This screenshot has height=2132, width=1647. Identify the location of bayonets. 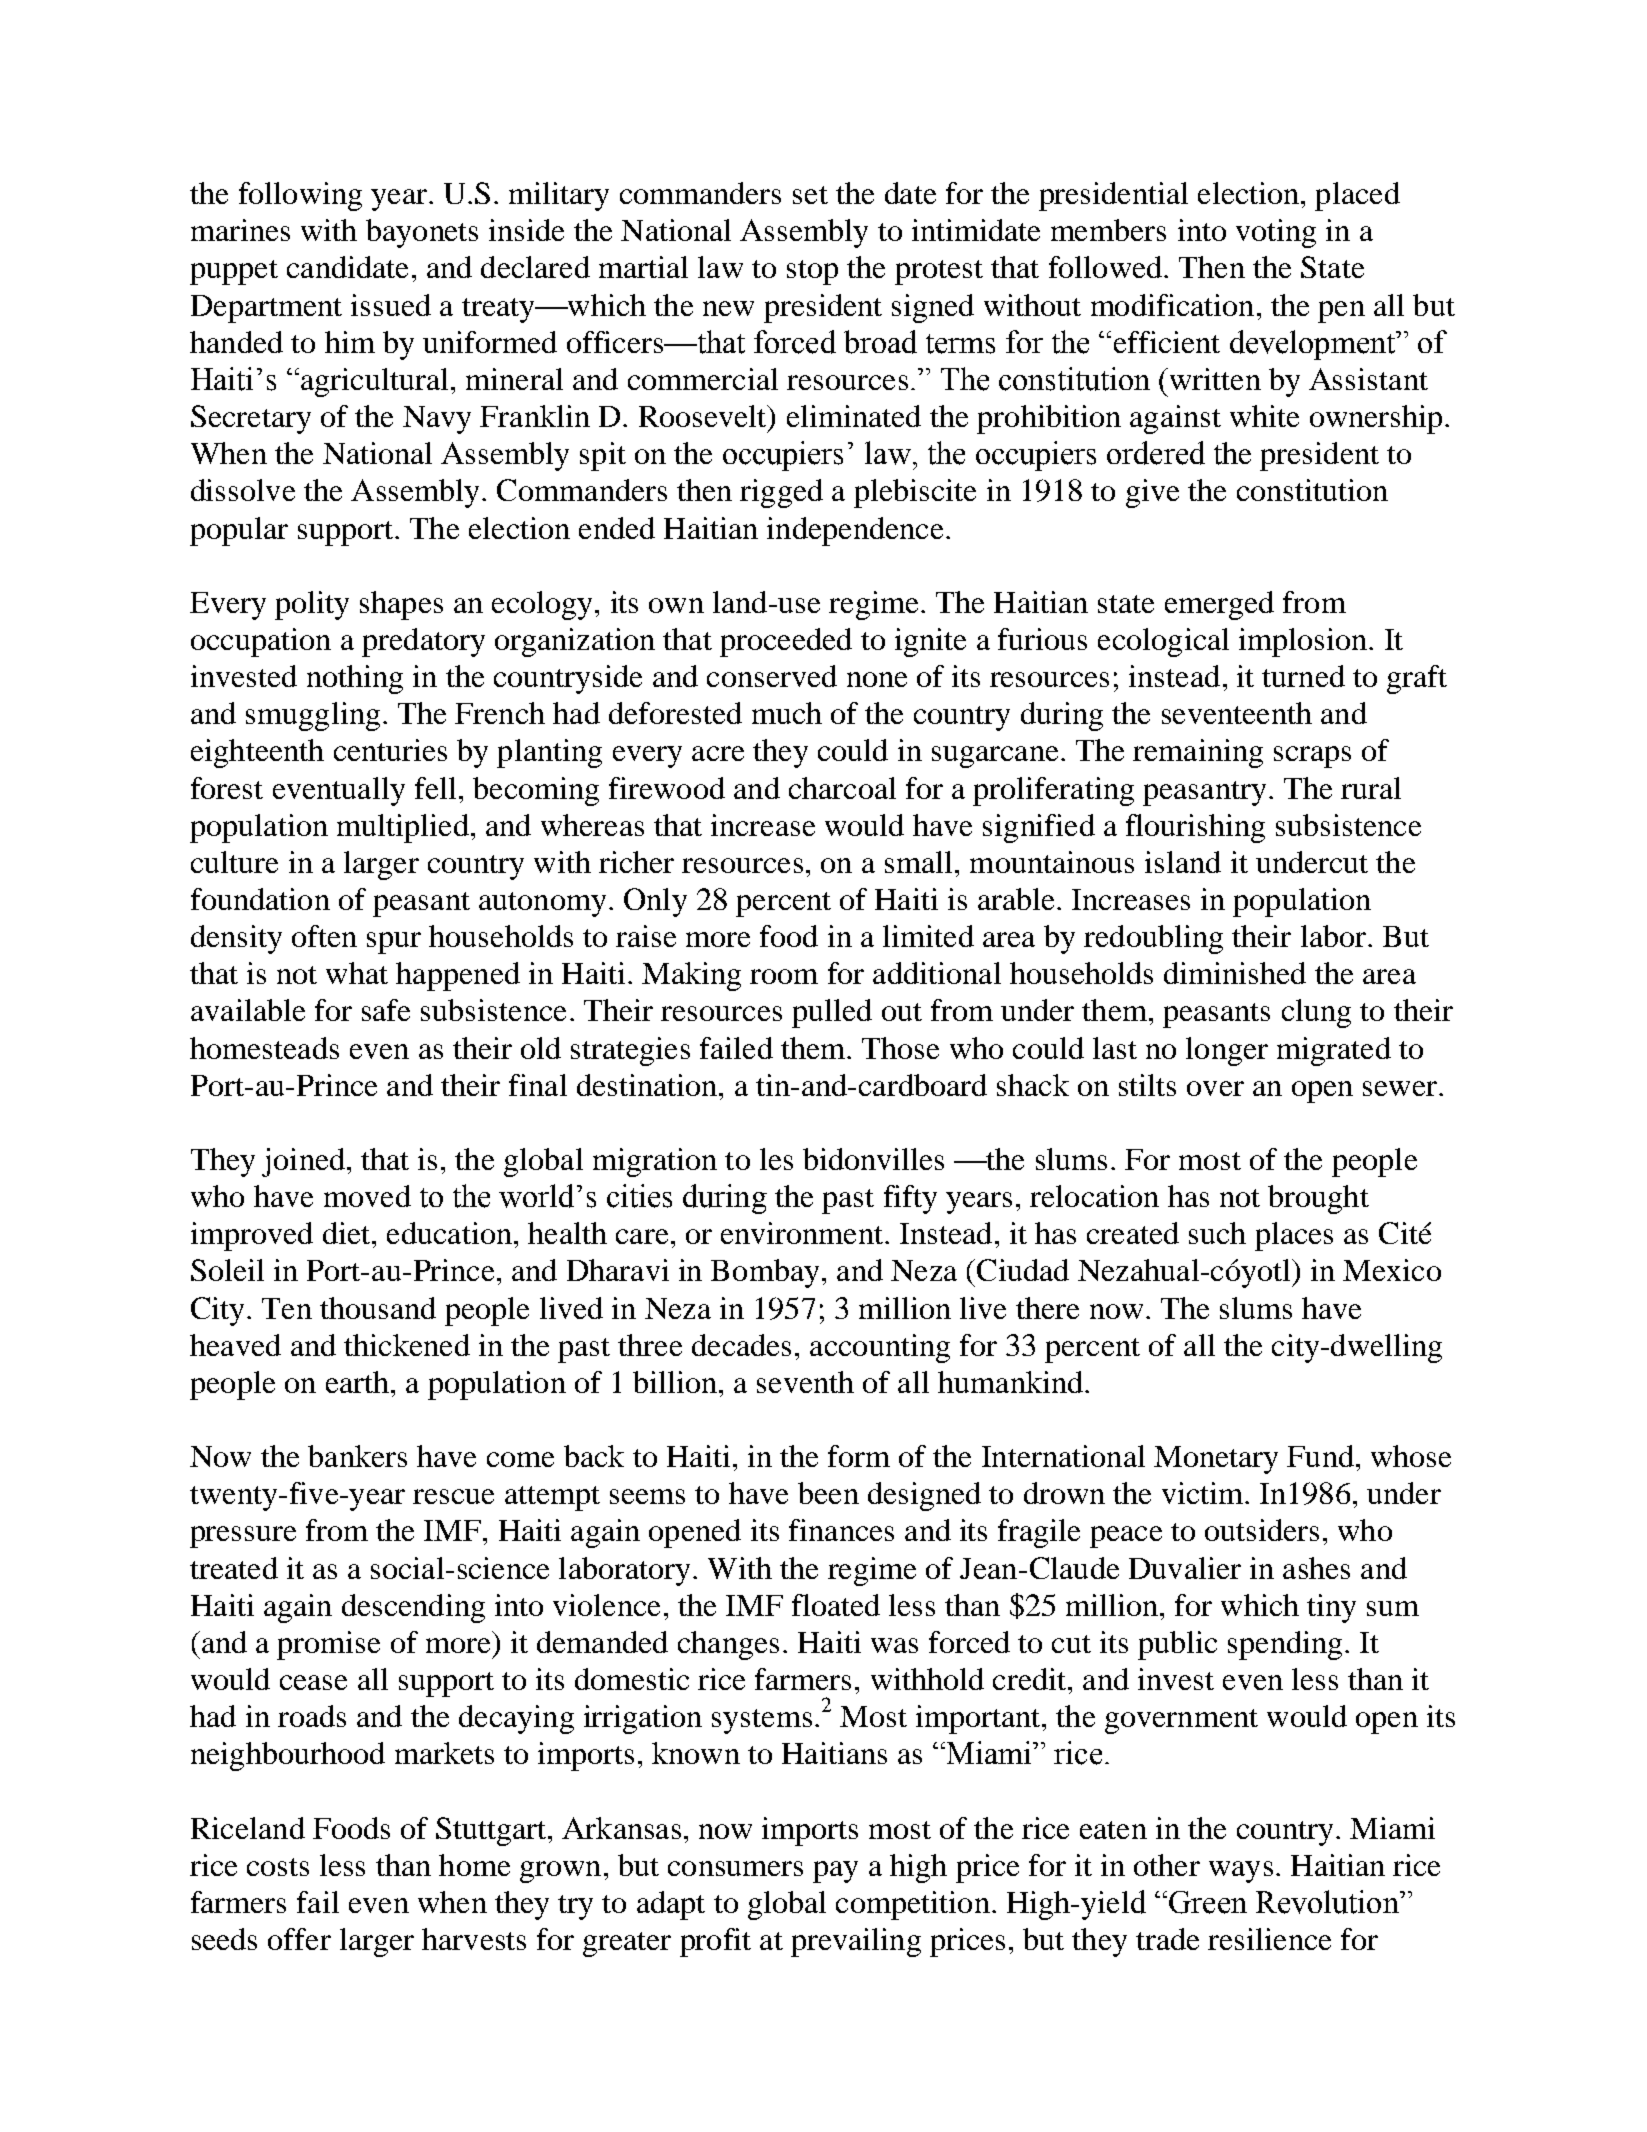
(422, 233).
